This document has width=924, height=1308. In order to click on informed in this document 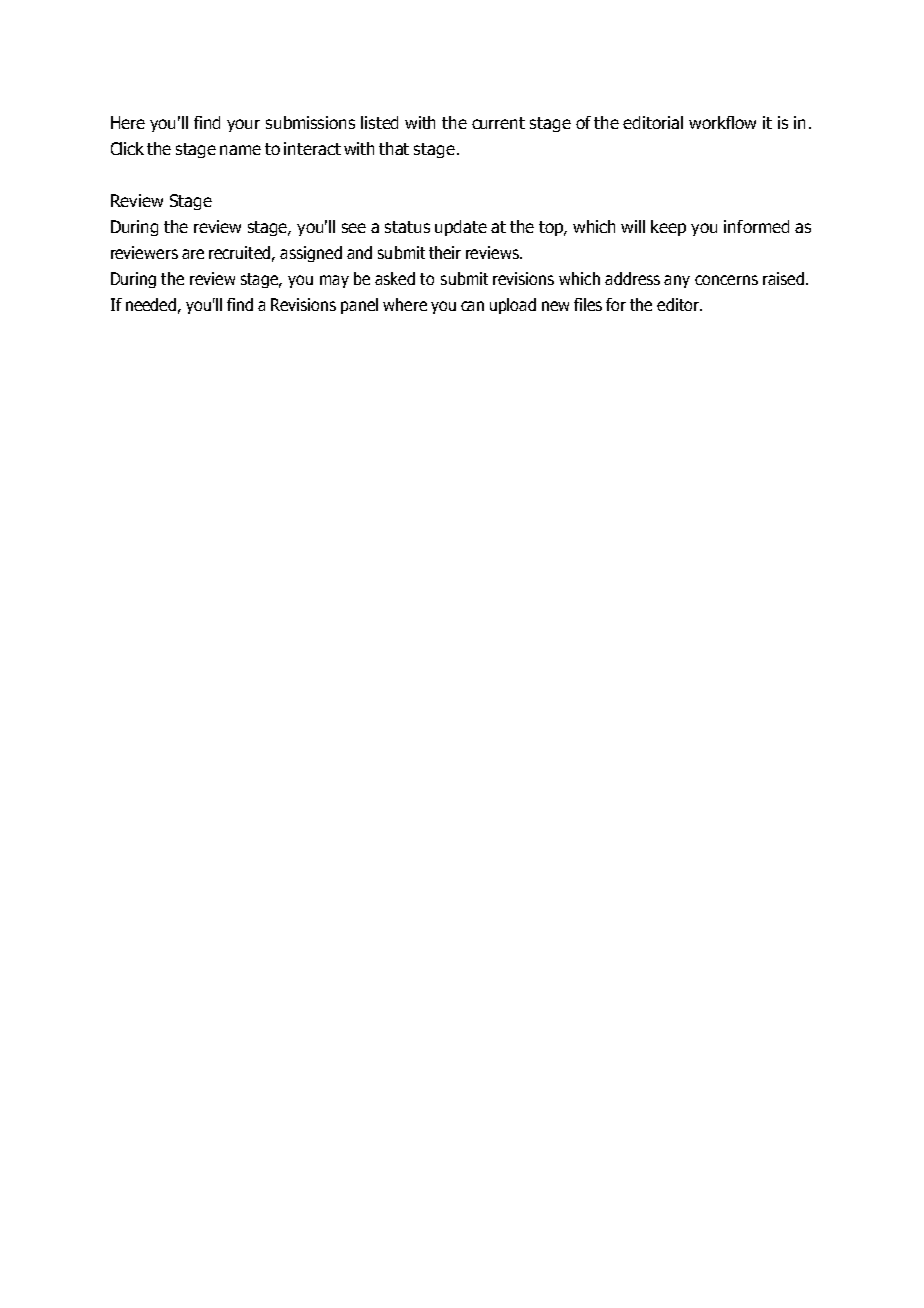, I will do `click(756, 226)`.
